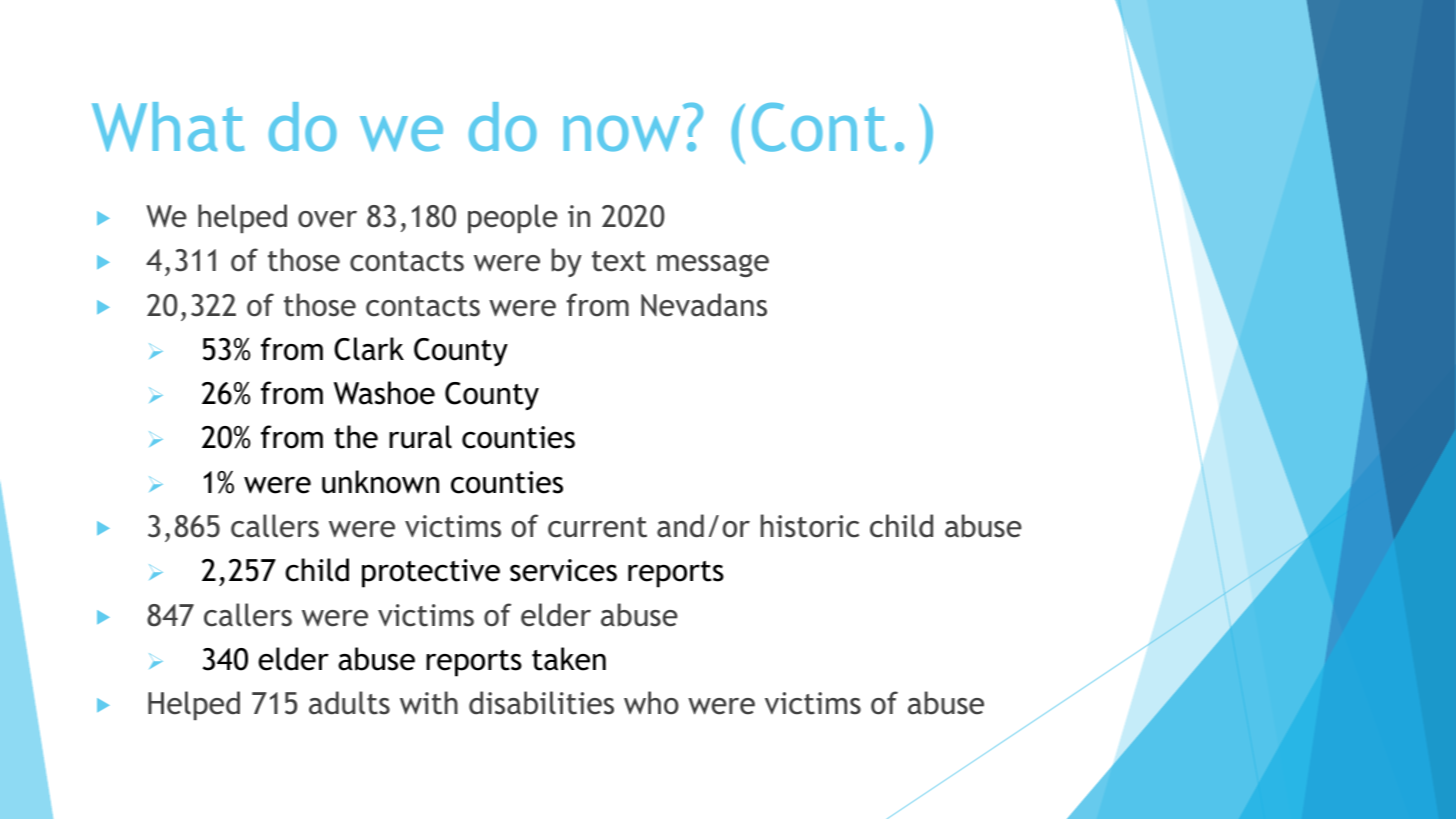 Image resolution: width=1456 pixels, height=819 pixels. I want to click on text, so click(619, 261).
